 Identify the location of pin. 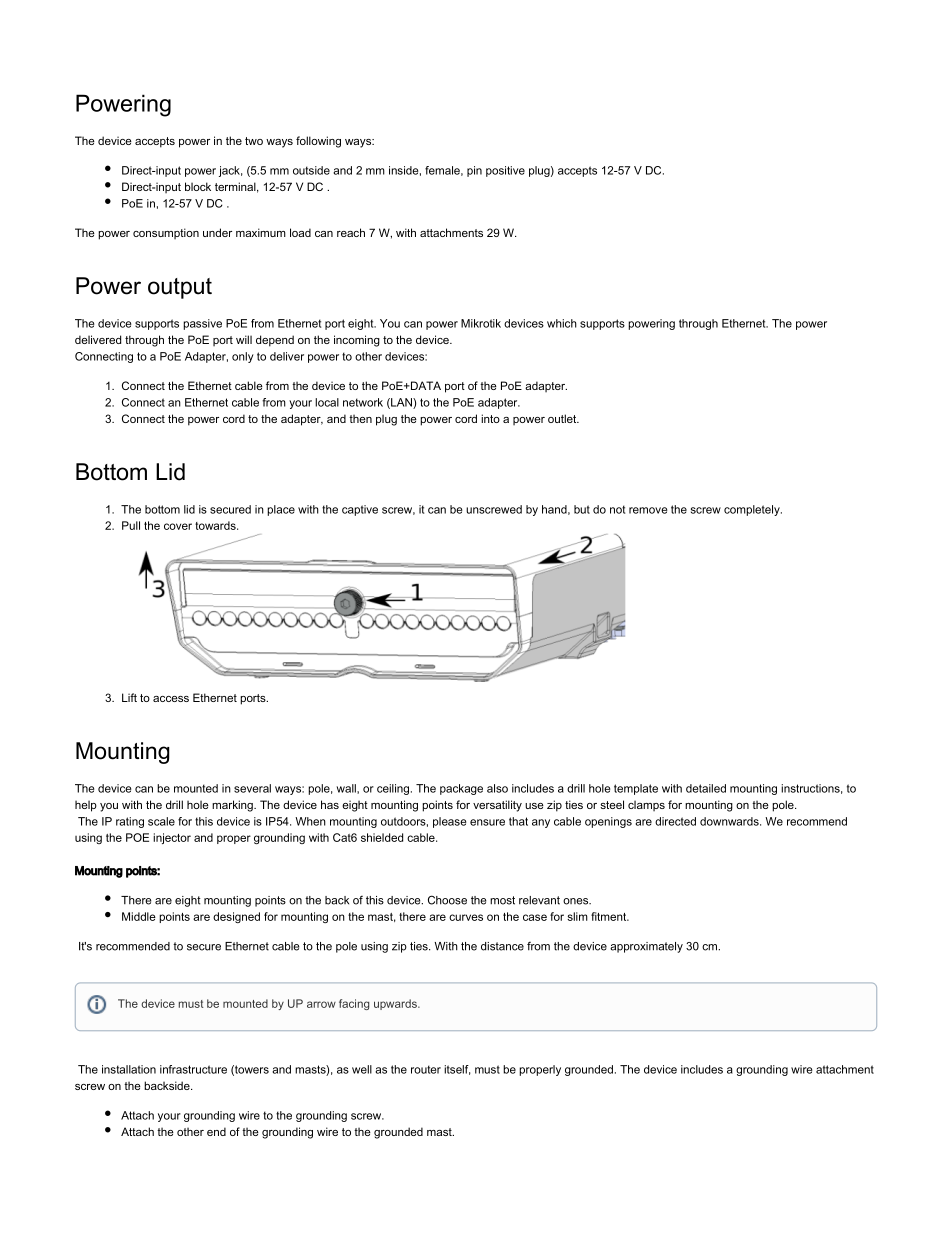
(474, 171).
